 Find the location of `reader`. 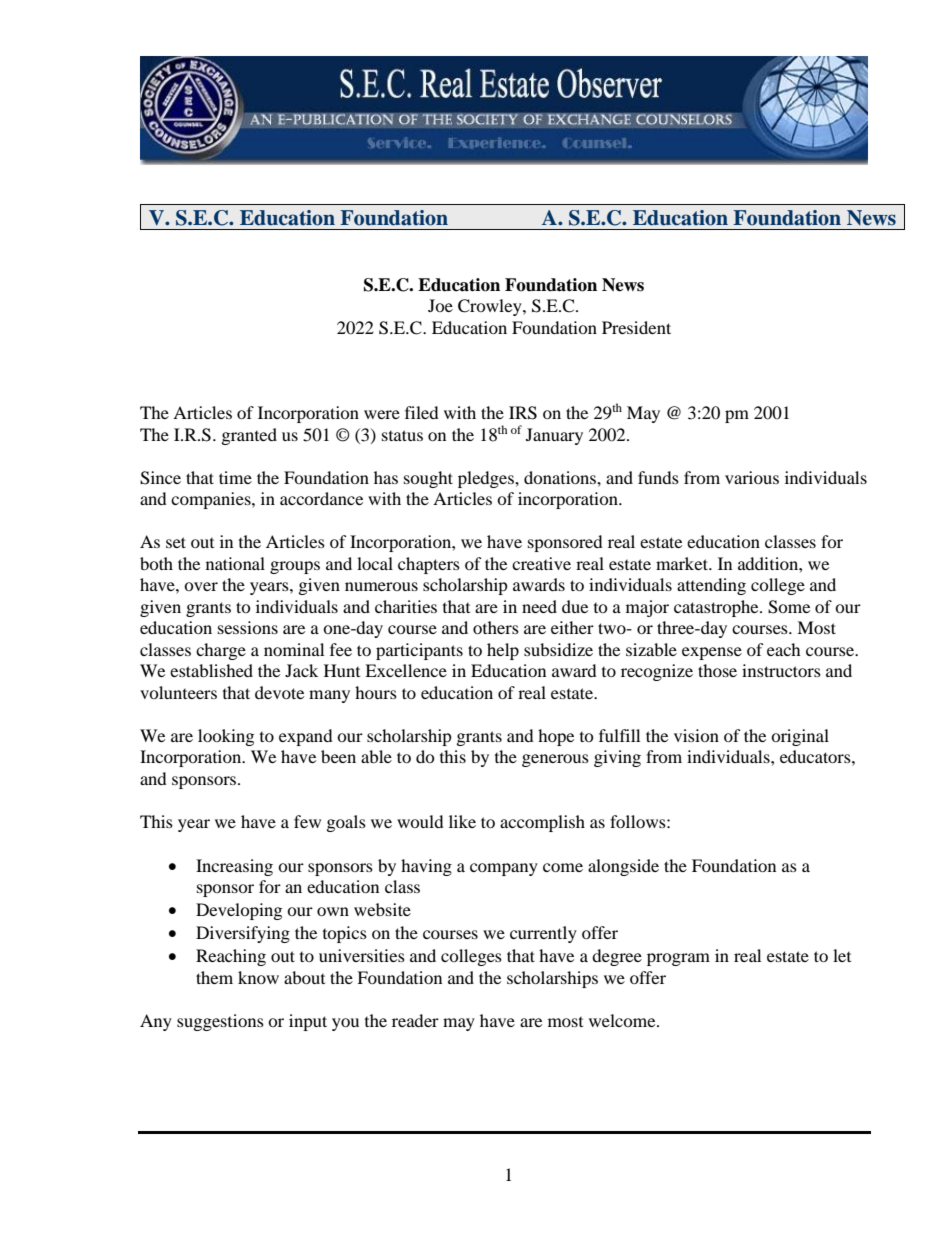

reader is located at coordinates (415, 1020).
